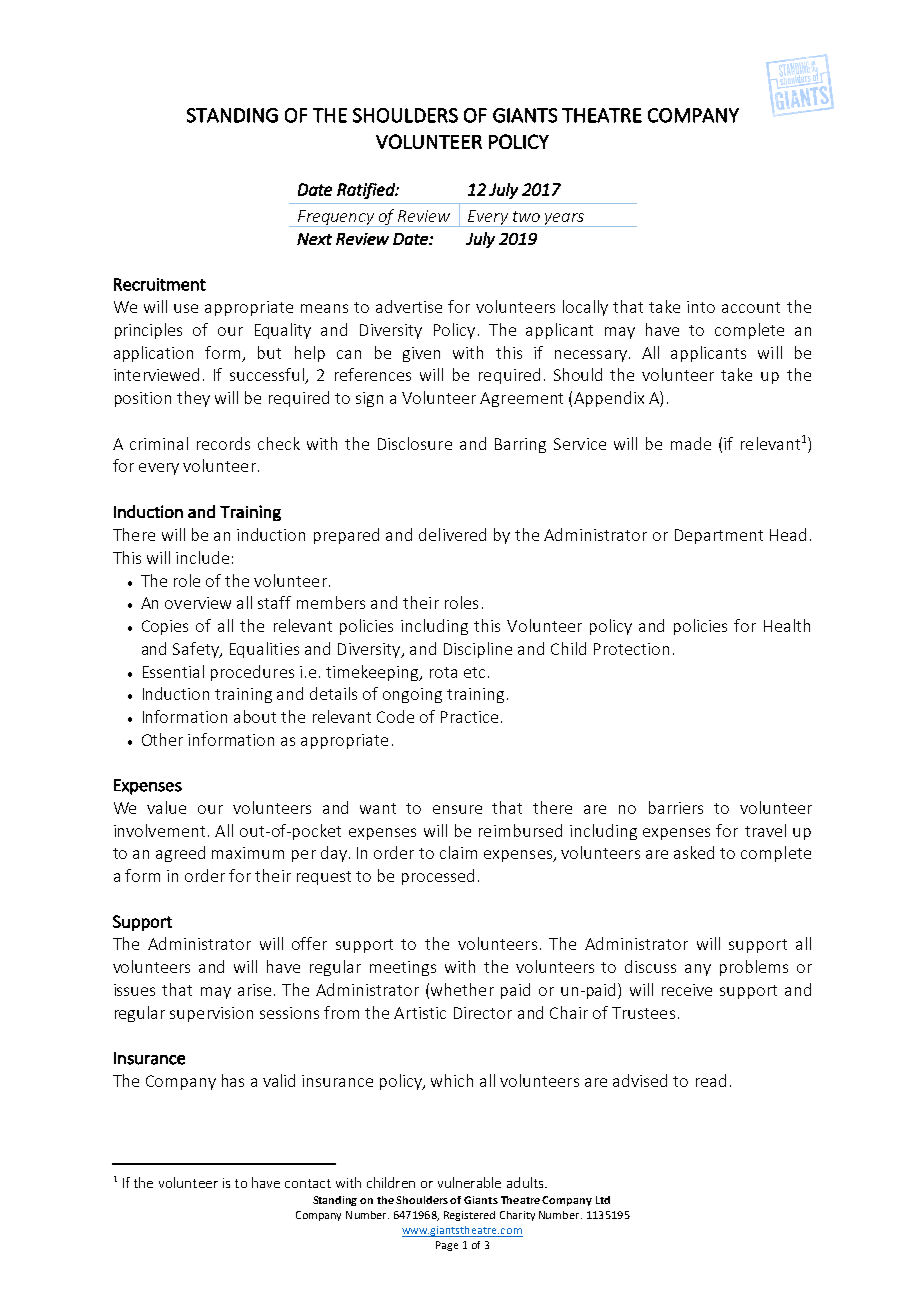 Image resolution: width=924 pixels, height=1308 pixels. I want to click on Registered, so click(469, 1216).
